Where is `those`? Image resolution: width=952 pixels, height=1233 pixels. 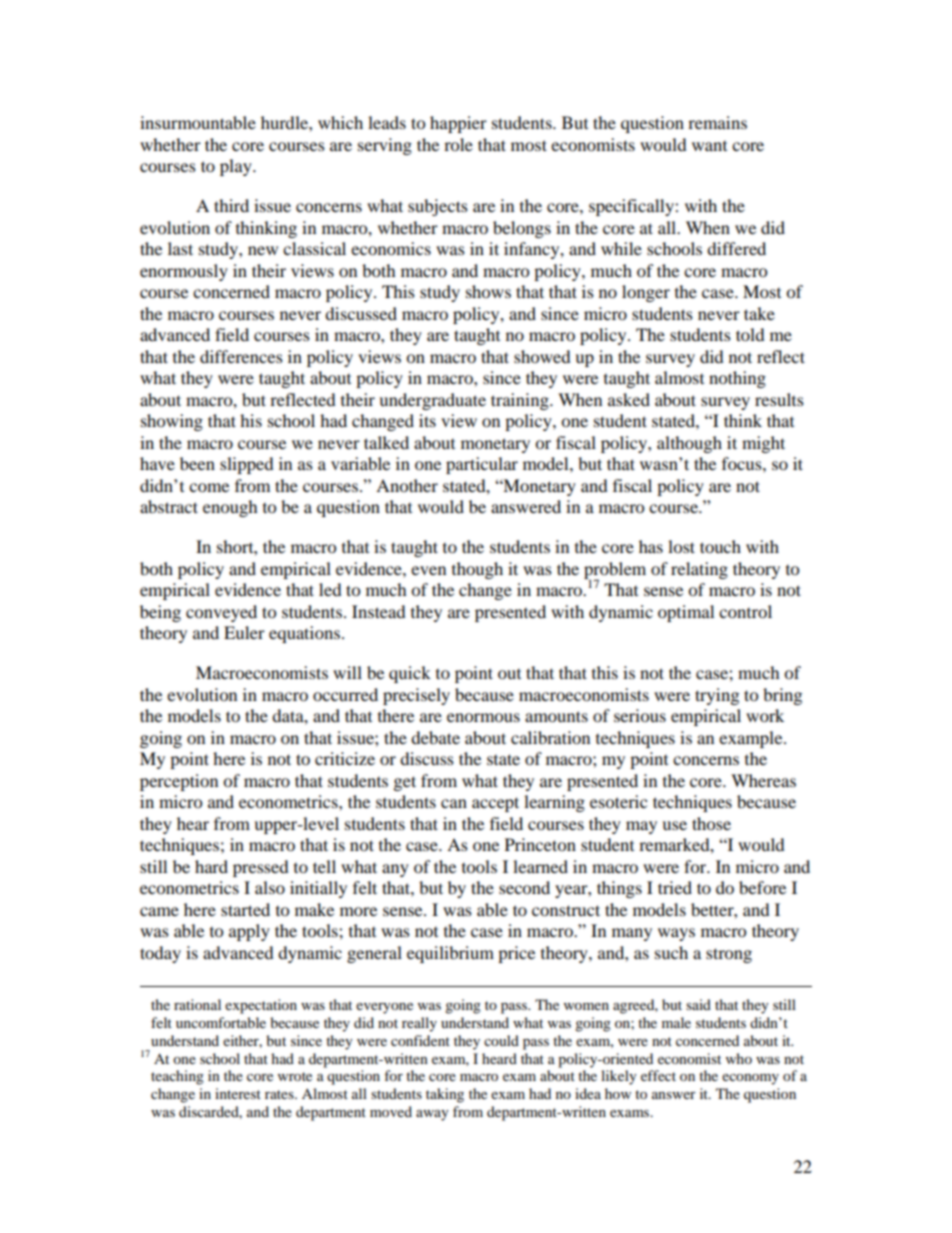 those is located at coordinates (711, 823).
